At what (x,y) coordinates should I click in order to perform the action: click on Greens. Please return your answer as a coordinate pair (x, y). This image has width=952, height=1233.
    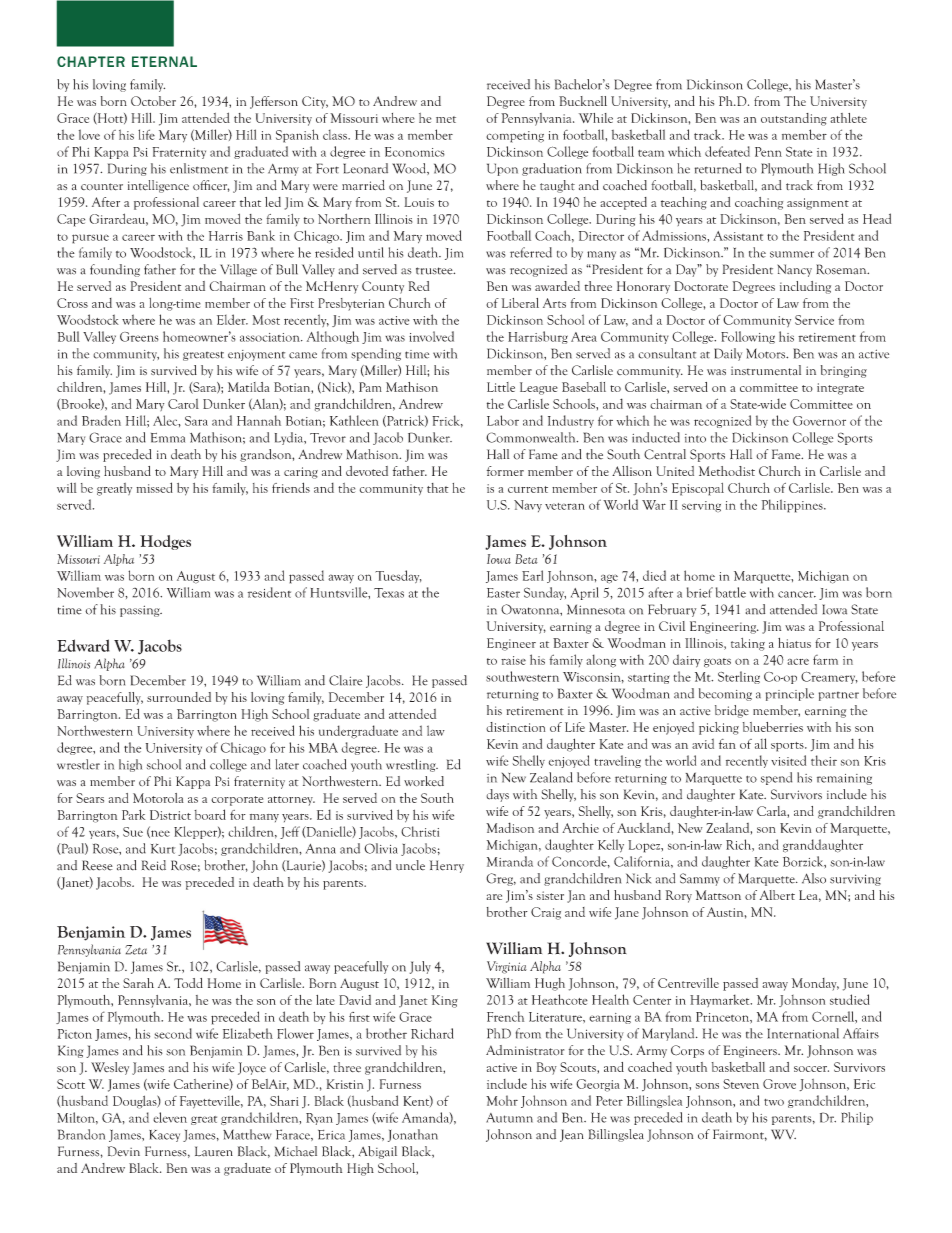
    Looking at the image, I should click on (139, 337).
